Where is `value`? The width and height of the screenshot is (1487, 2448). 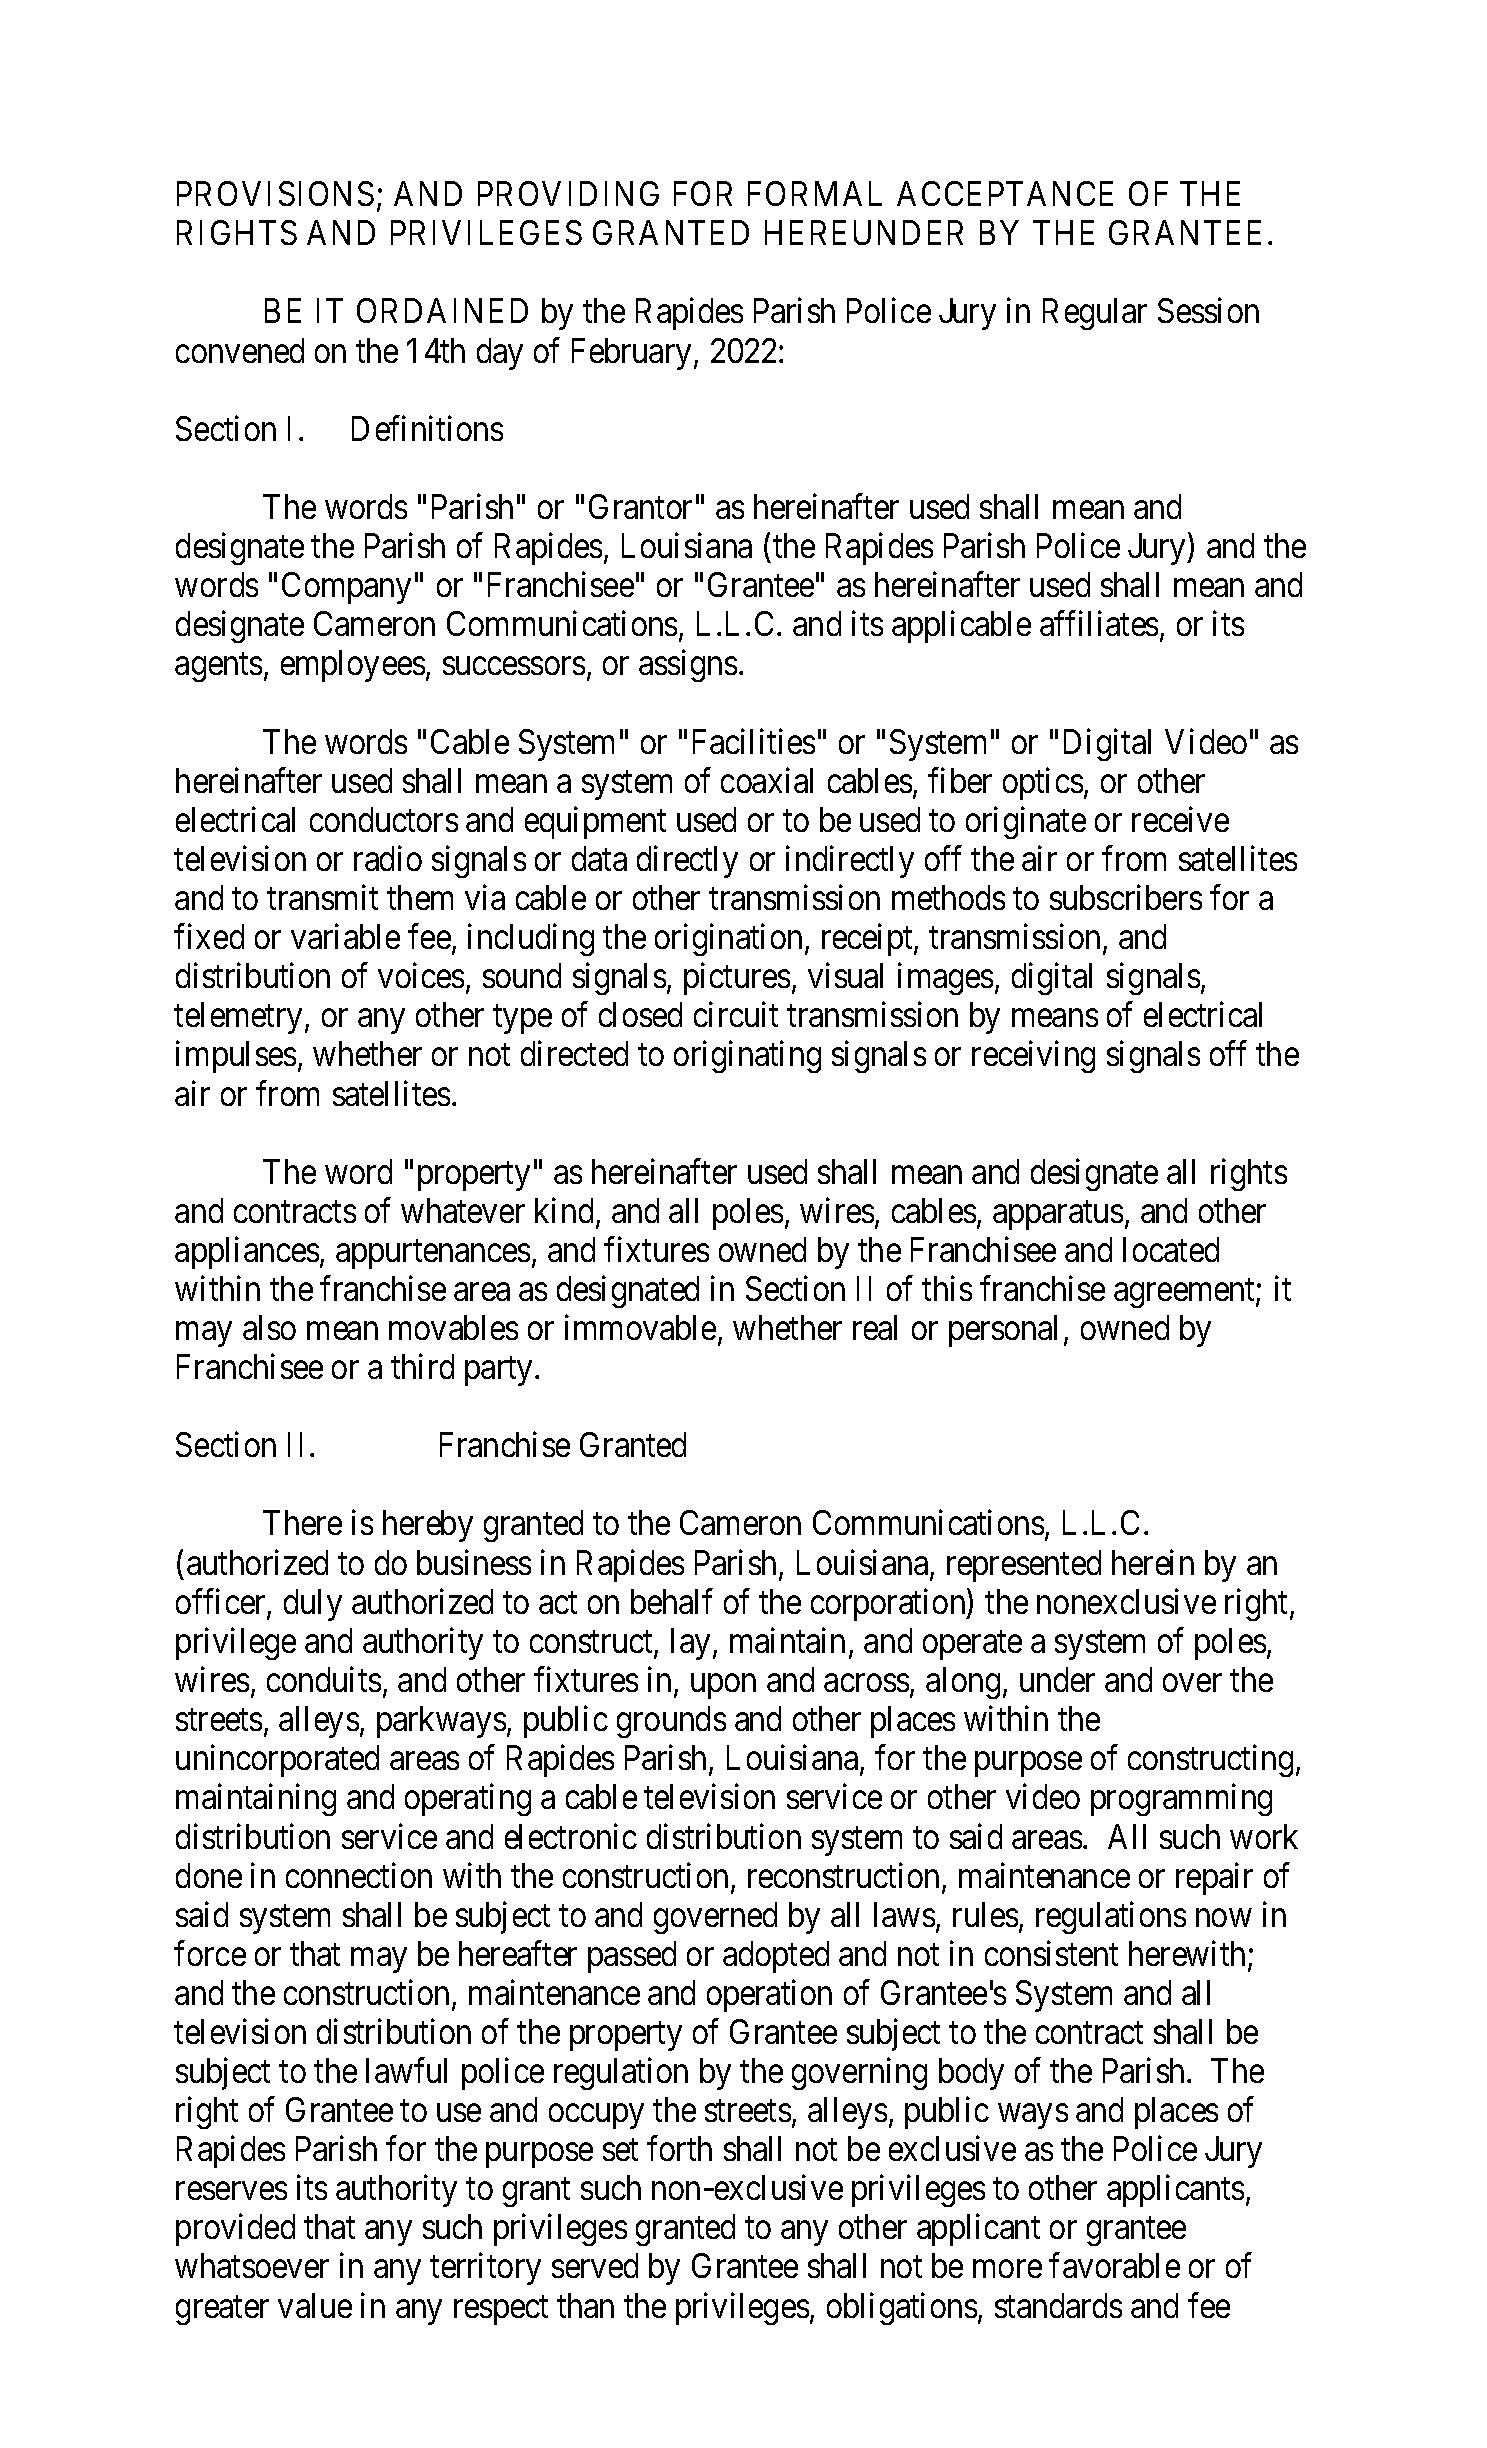 value is located at coordinates (315, 2305).
